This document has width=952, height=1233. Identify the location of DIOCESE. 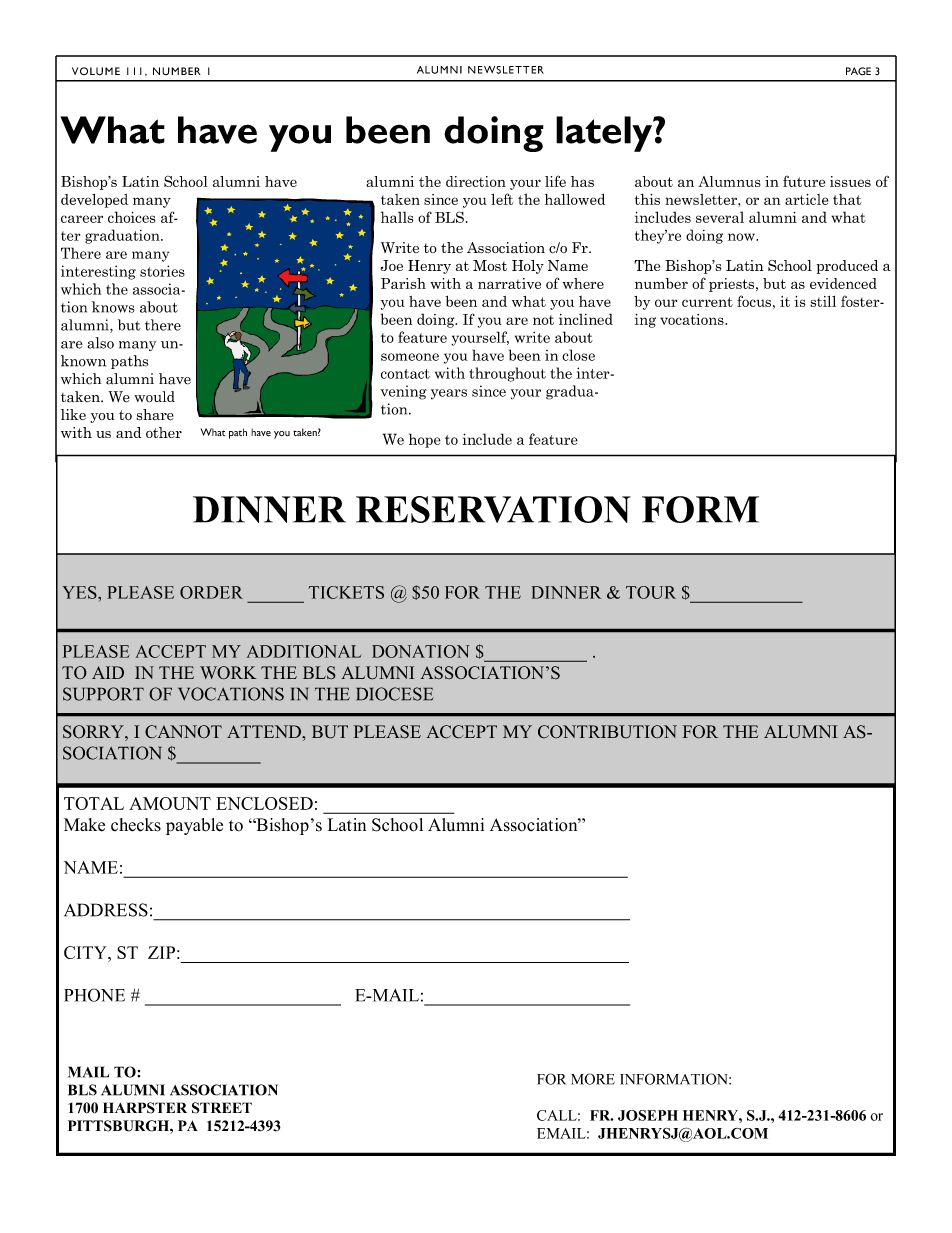
(395, 694).
